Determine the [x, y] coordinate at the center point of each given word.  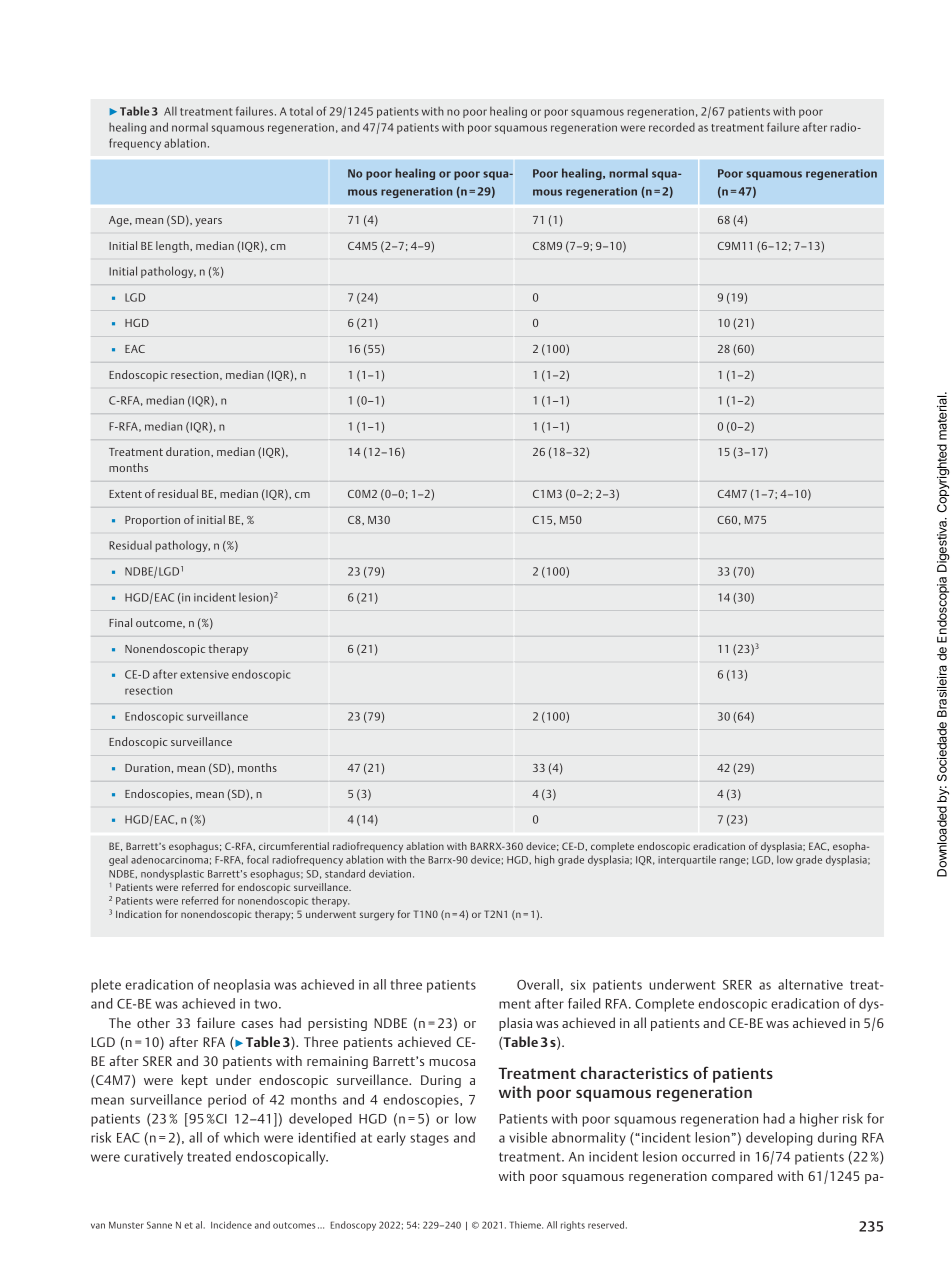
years [208, 222]
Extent [125, 494]
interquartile [687, 860]
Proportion [152, 521]
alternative [810, 984]
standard [345, 873]
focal [258, 859]
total [301, 111]
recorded [672, 127]
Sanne [159, 1225]
